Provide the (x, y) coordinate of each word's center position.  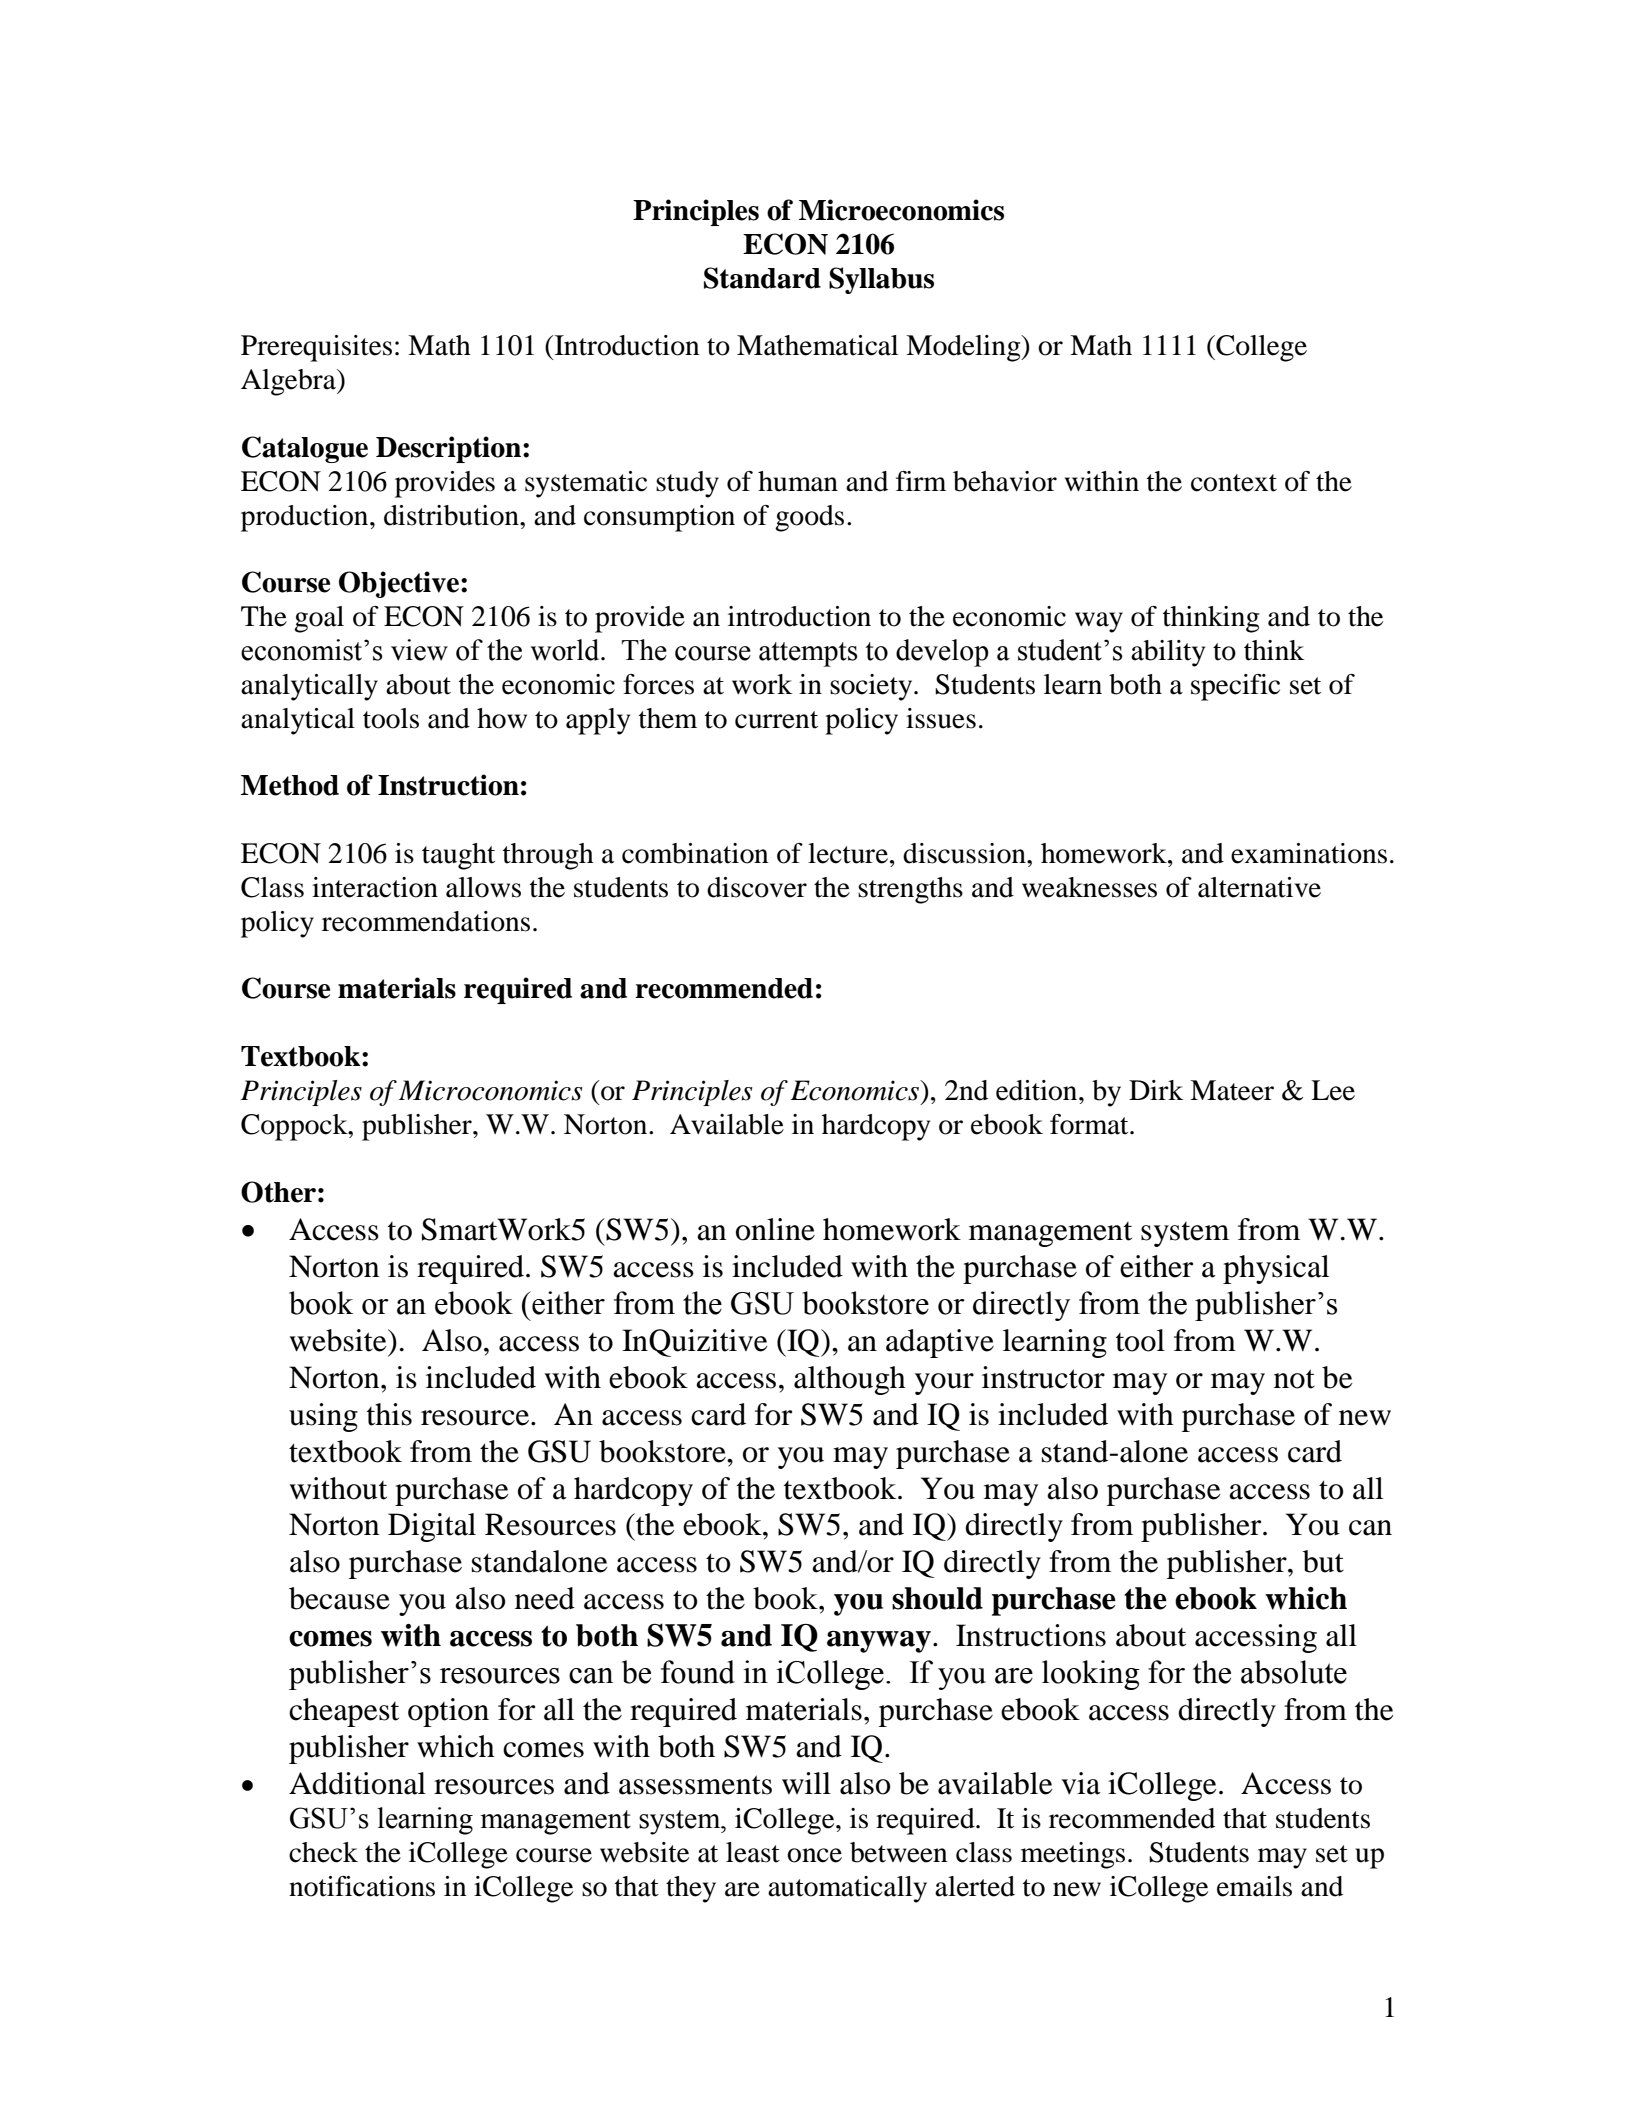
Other (278, 1192)
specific (1235, 687)
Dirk (1156, 1090)
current (776, 720)
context (1234, 483)
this (389, 1414)
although (850, 1380)
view (419, 650)
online (775, 1229)
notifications (362, 1886)
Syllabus (881, 280)
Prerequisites (316, 348)
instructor (1043, 1377)
